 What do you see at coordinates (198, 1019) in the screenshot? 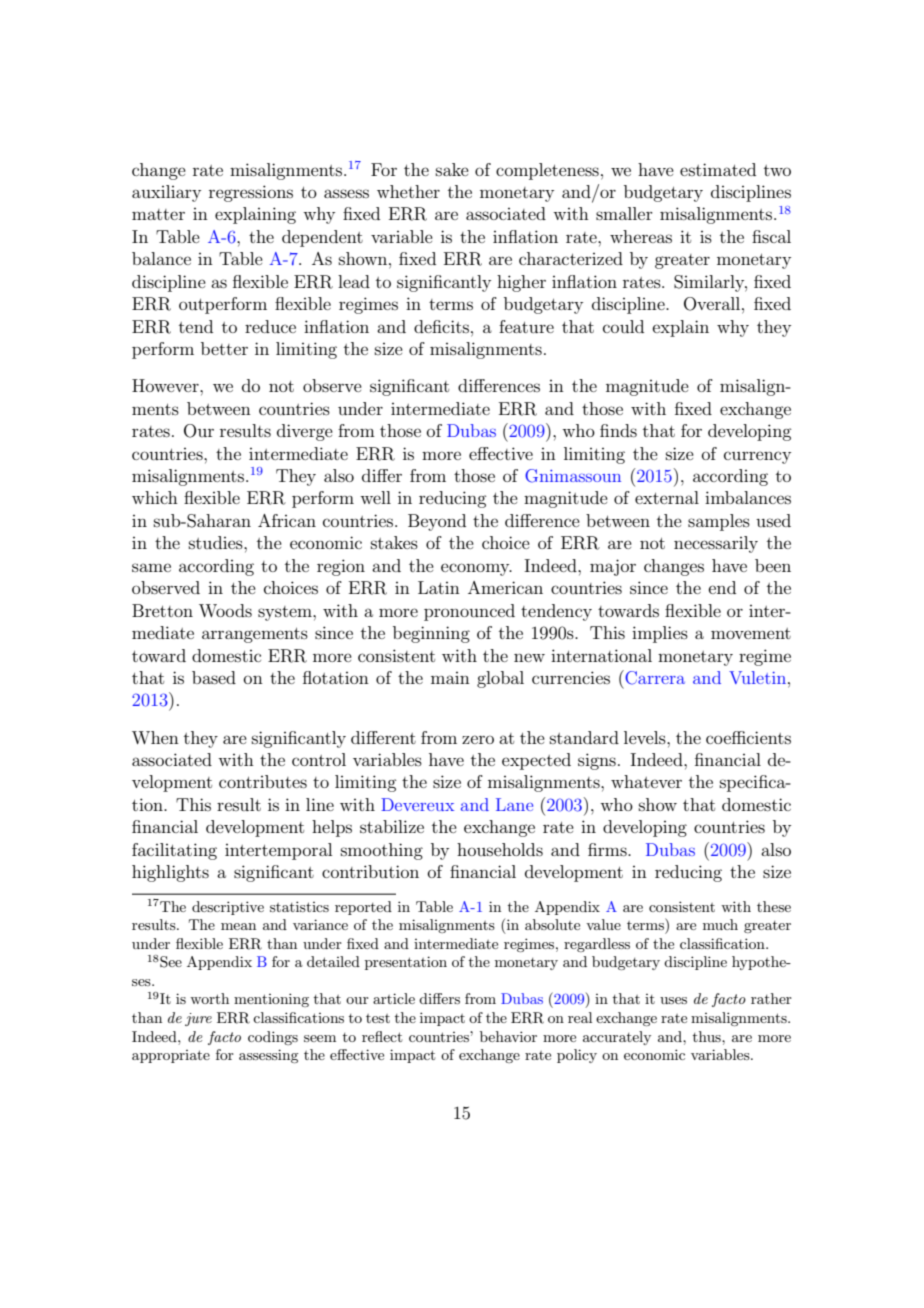
I see `jure` at bounding box center [198, 1019].
